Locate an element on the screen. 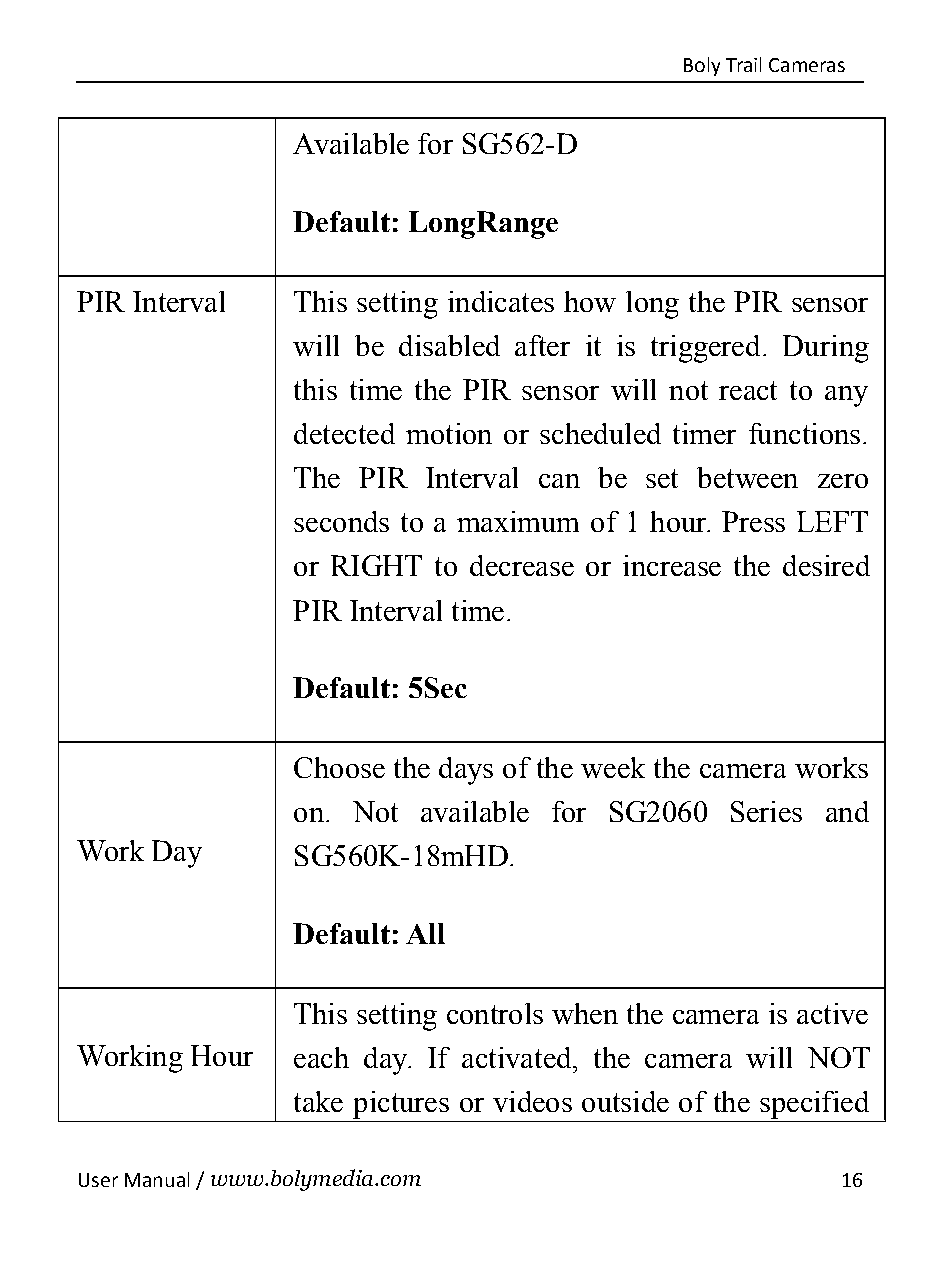 The image size is (941, 1288). Choose is located at coordinates (339, 767).
